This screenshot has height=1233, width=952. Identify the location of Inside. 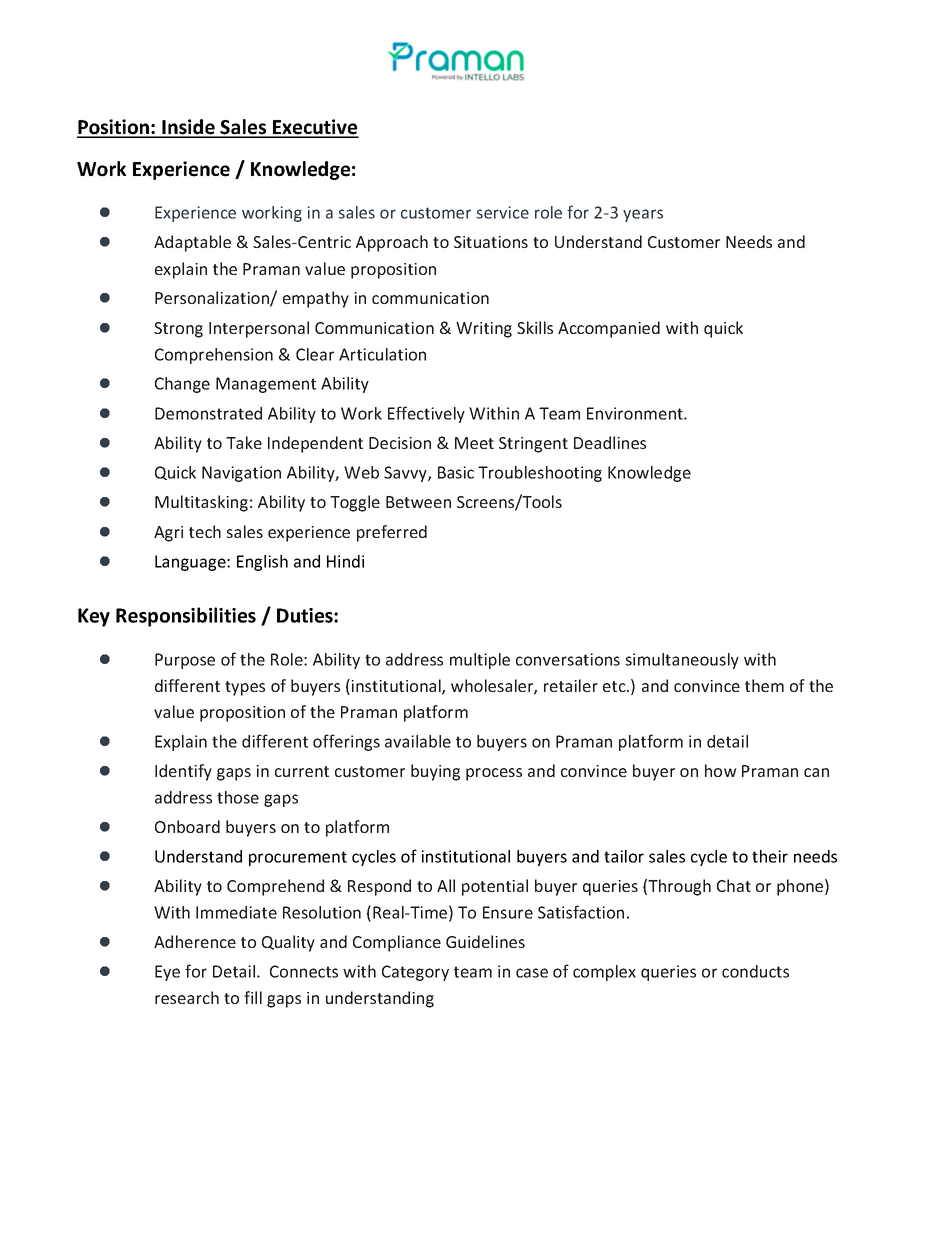
(188, 128).
